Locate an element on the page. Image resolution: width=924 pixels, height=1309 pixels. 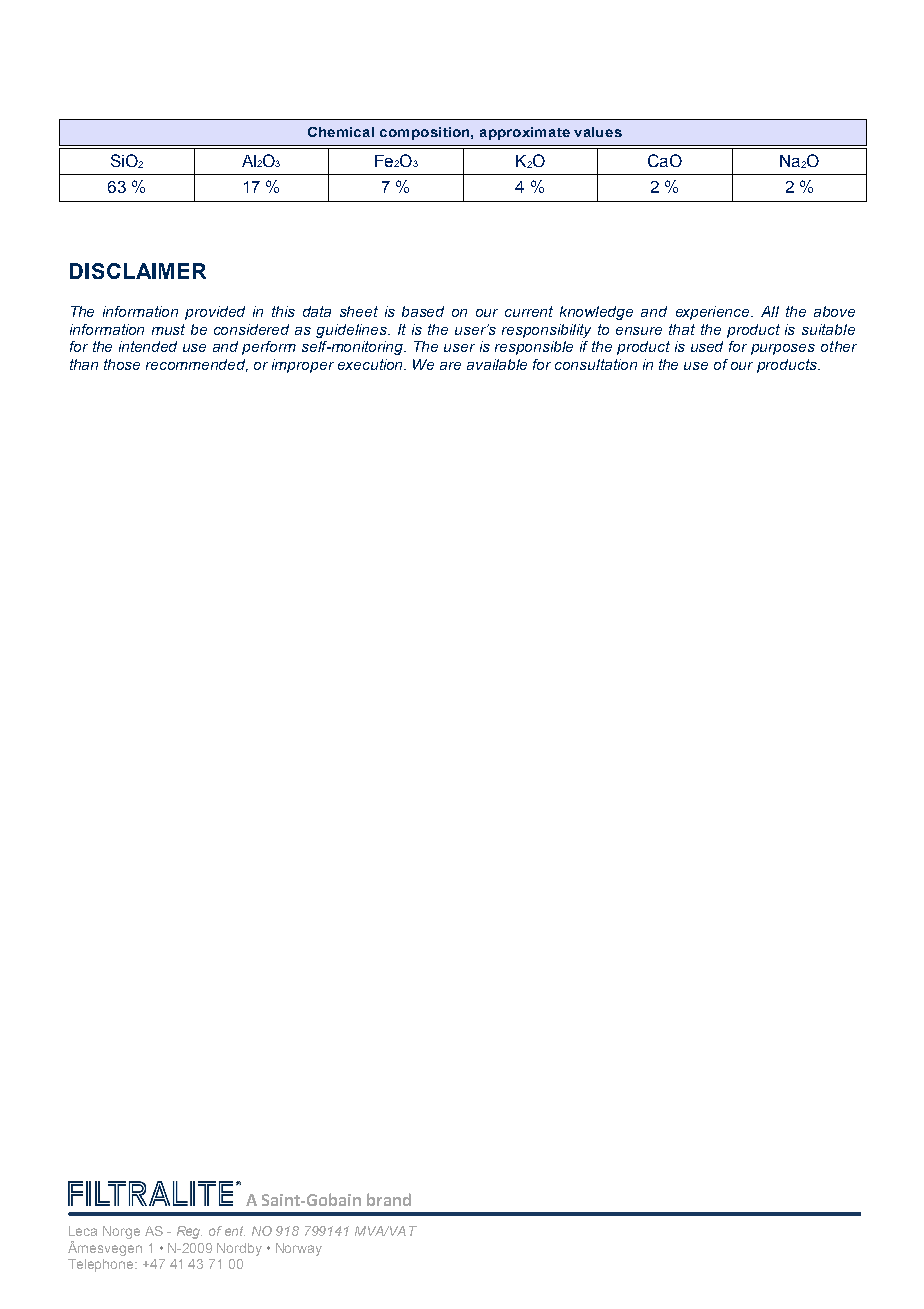
available is located at coordinates (497, 364).
